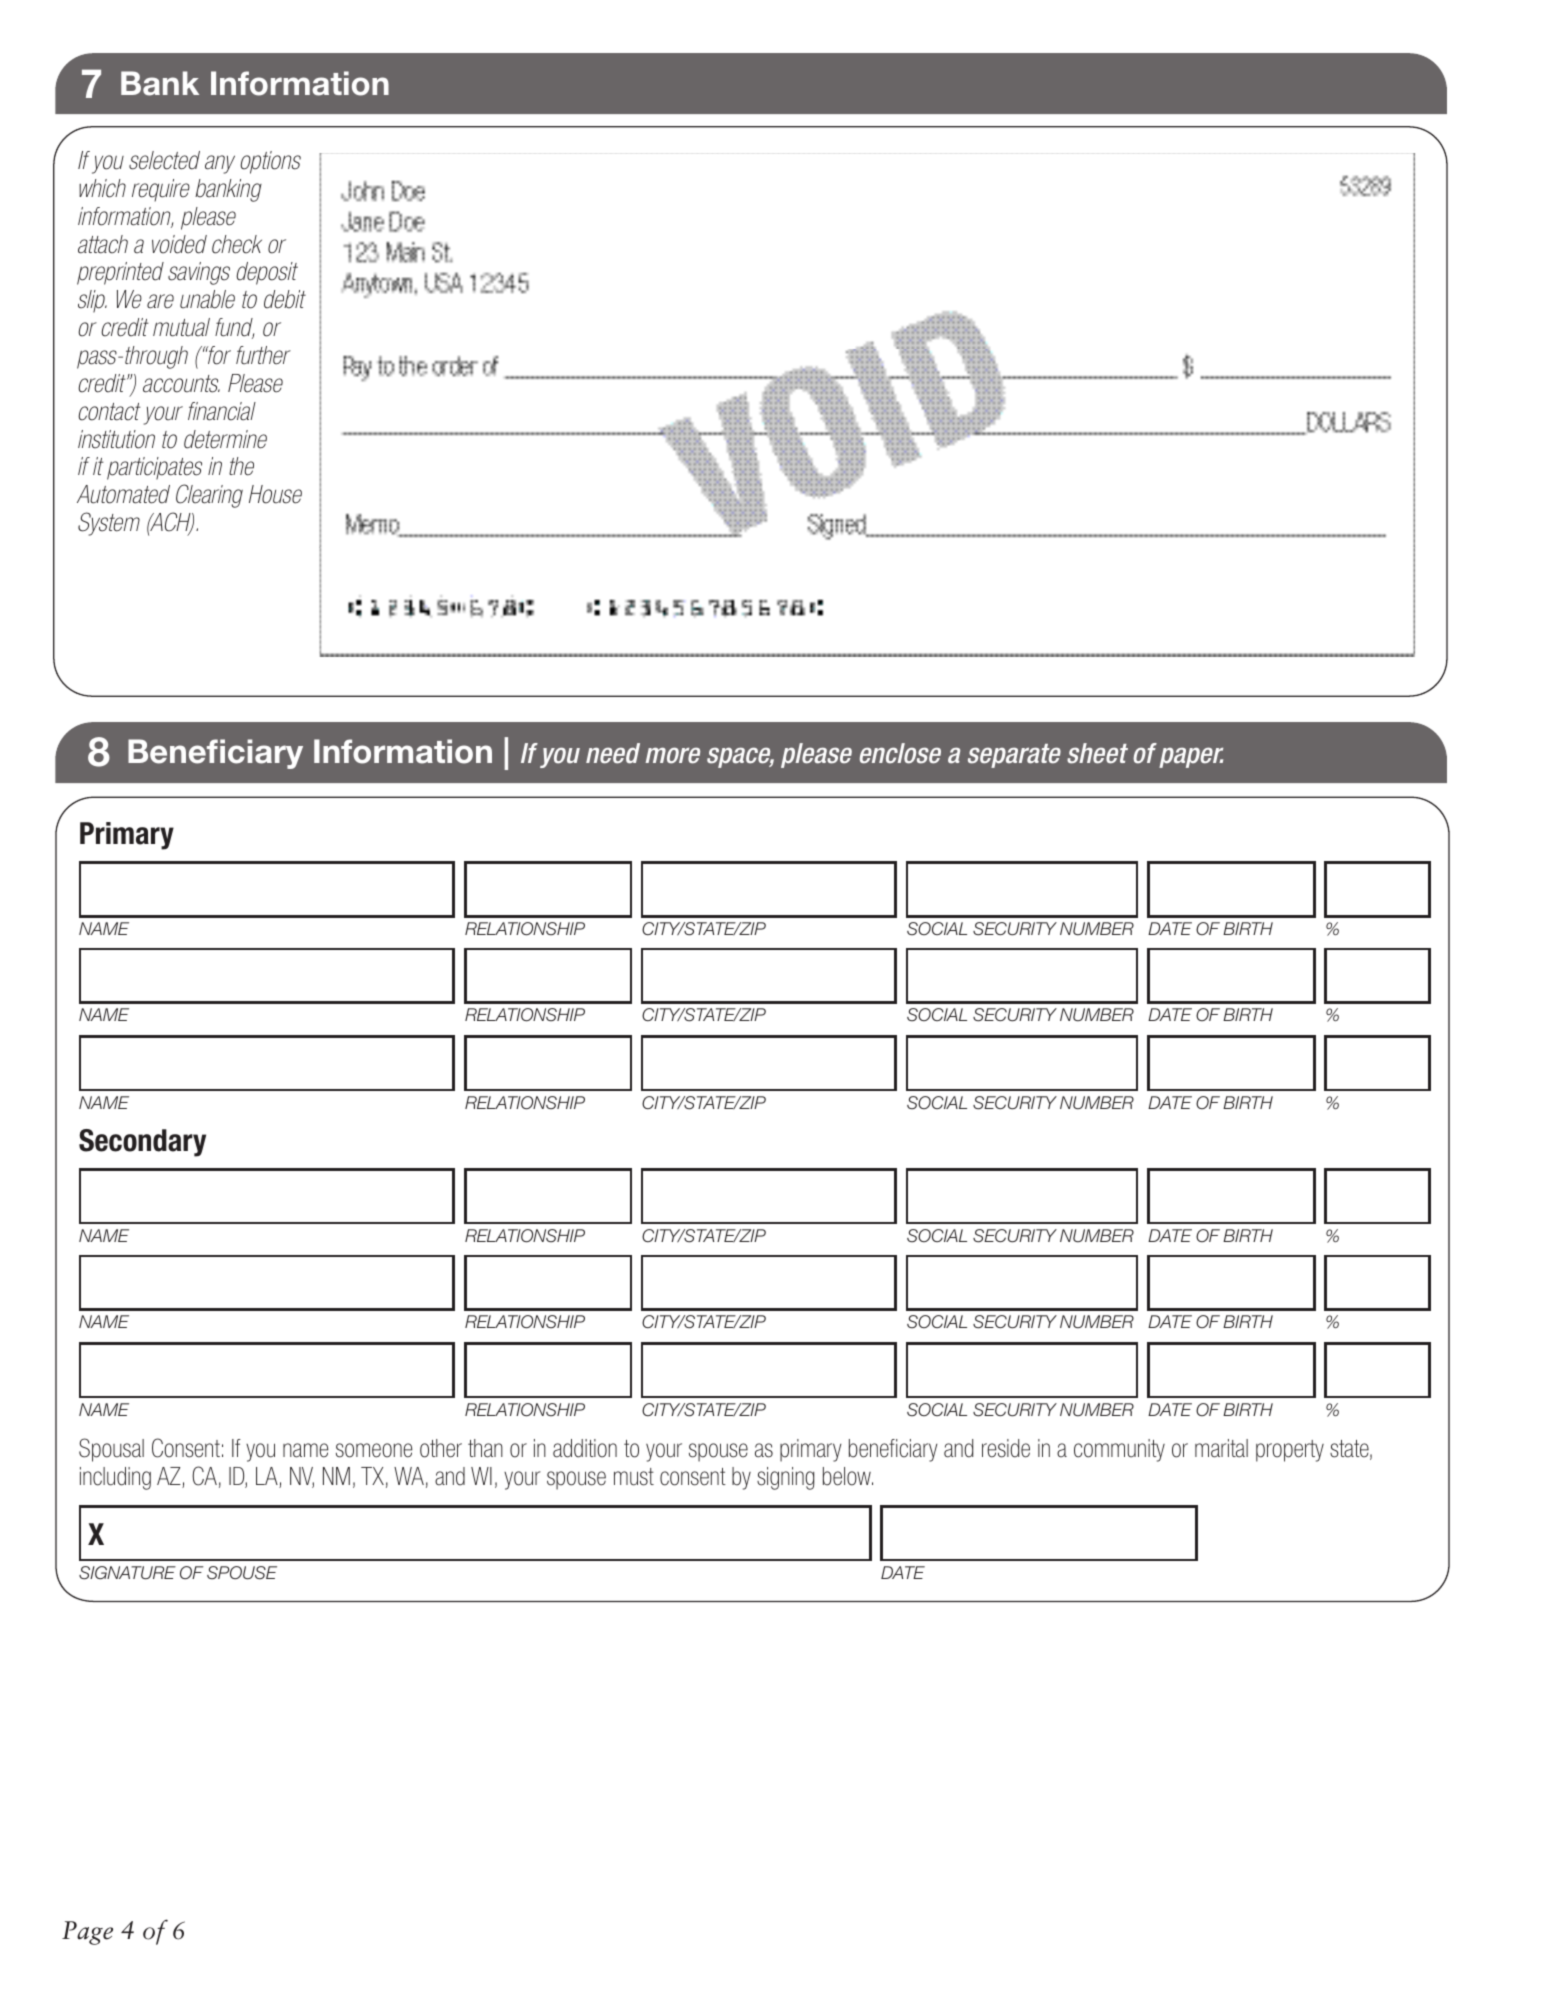 The image size is (1550, 2006). What do you see at coordinates (109, 524) in the document?
I see `System` at bounding box center [109, 524].
